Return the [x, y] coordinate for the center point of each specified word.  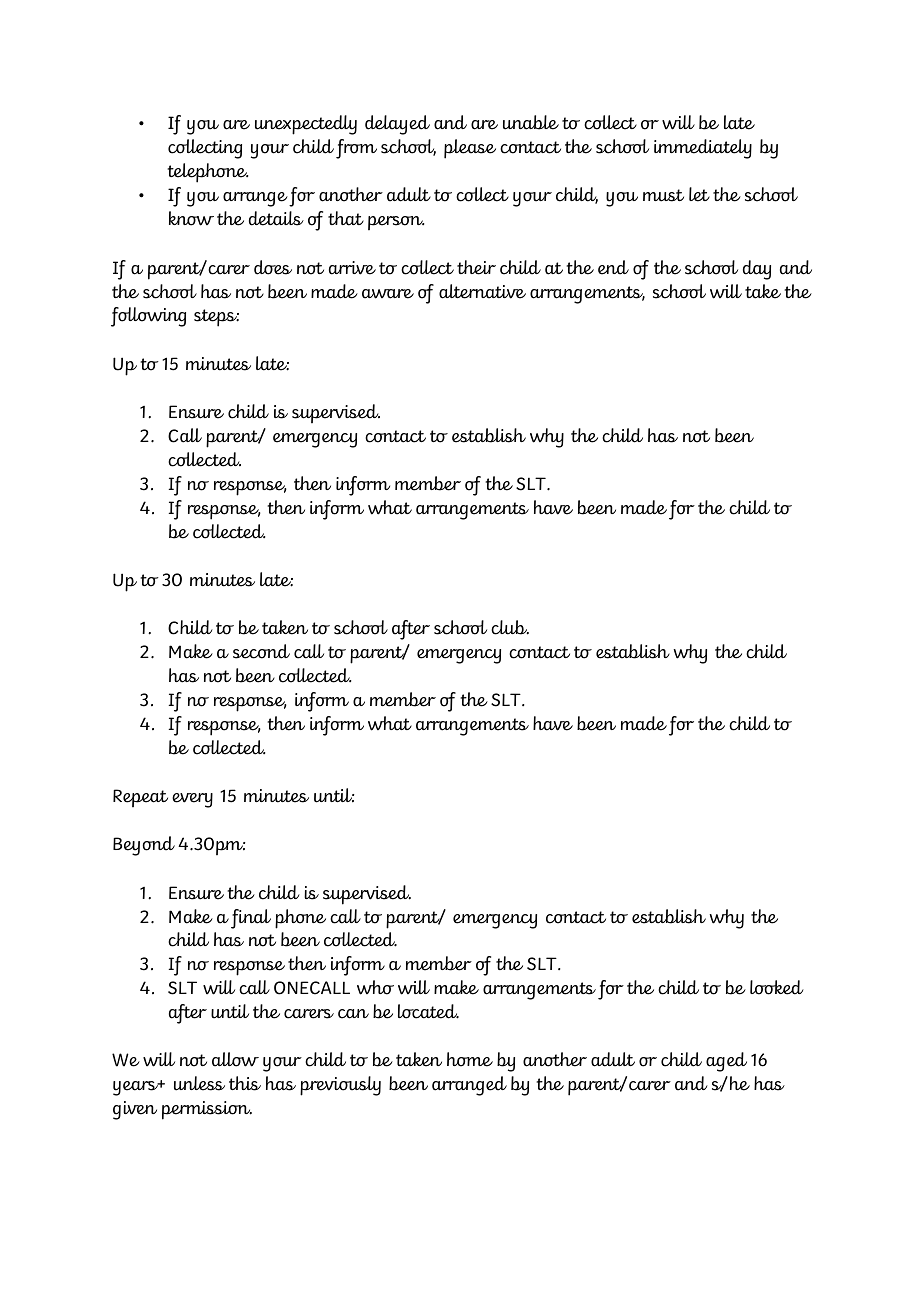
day [757, 270]
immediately [703, 149]
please [470, 149]
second [261, 651]
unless [199, 1083]
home [470, 1059]
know [191, 218]
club [510, 627]
